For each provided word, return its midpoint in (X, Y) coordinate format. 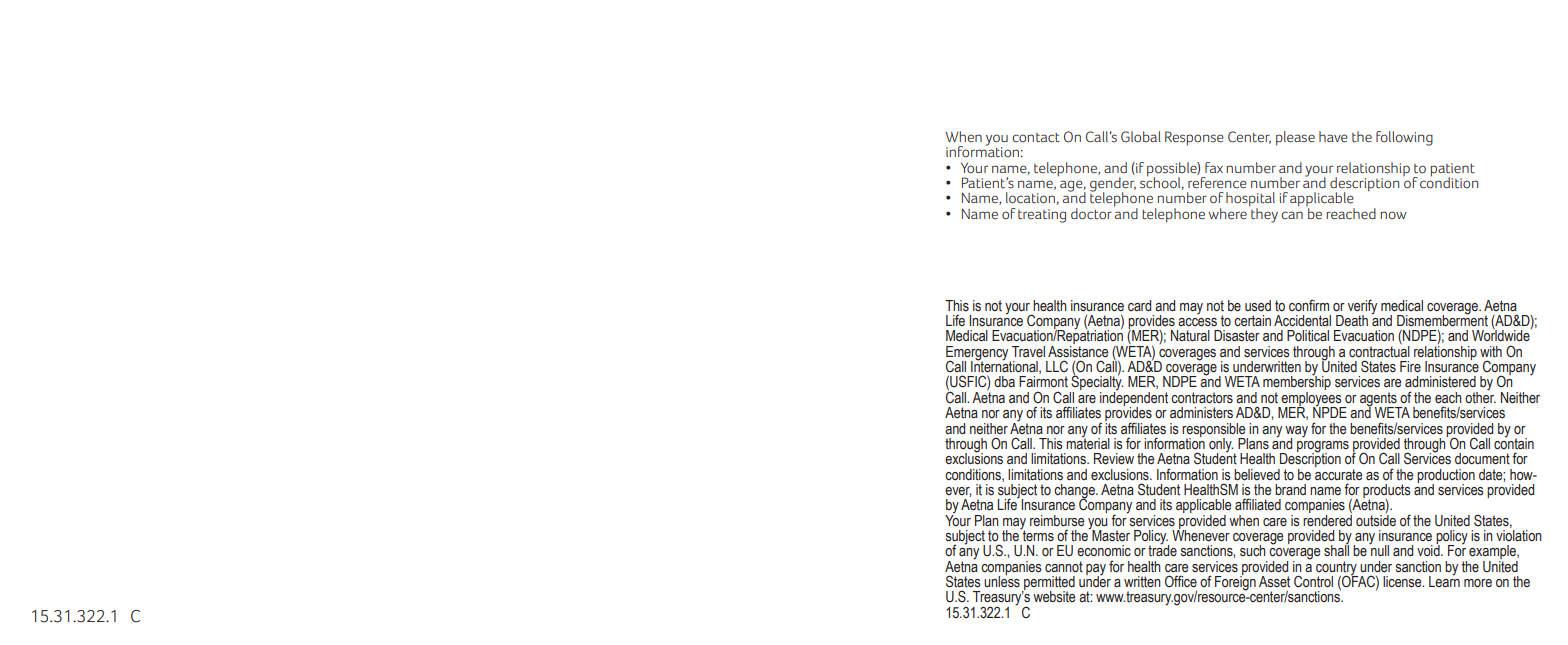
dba (1004, 381)
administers (1201, 413)
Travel (1028, 352)
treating (1042, 216)
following (1404, 138)
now (1394, 215)
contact (1036, 138)
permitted (1048, 584)
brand (1290, 489)
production (1446, 477)
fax (1214, 167)
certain (1252, 321)
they (1263, 214)
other (1480, 396)
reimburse (1057, 521)
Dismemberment (1442, 320)
